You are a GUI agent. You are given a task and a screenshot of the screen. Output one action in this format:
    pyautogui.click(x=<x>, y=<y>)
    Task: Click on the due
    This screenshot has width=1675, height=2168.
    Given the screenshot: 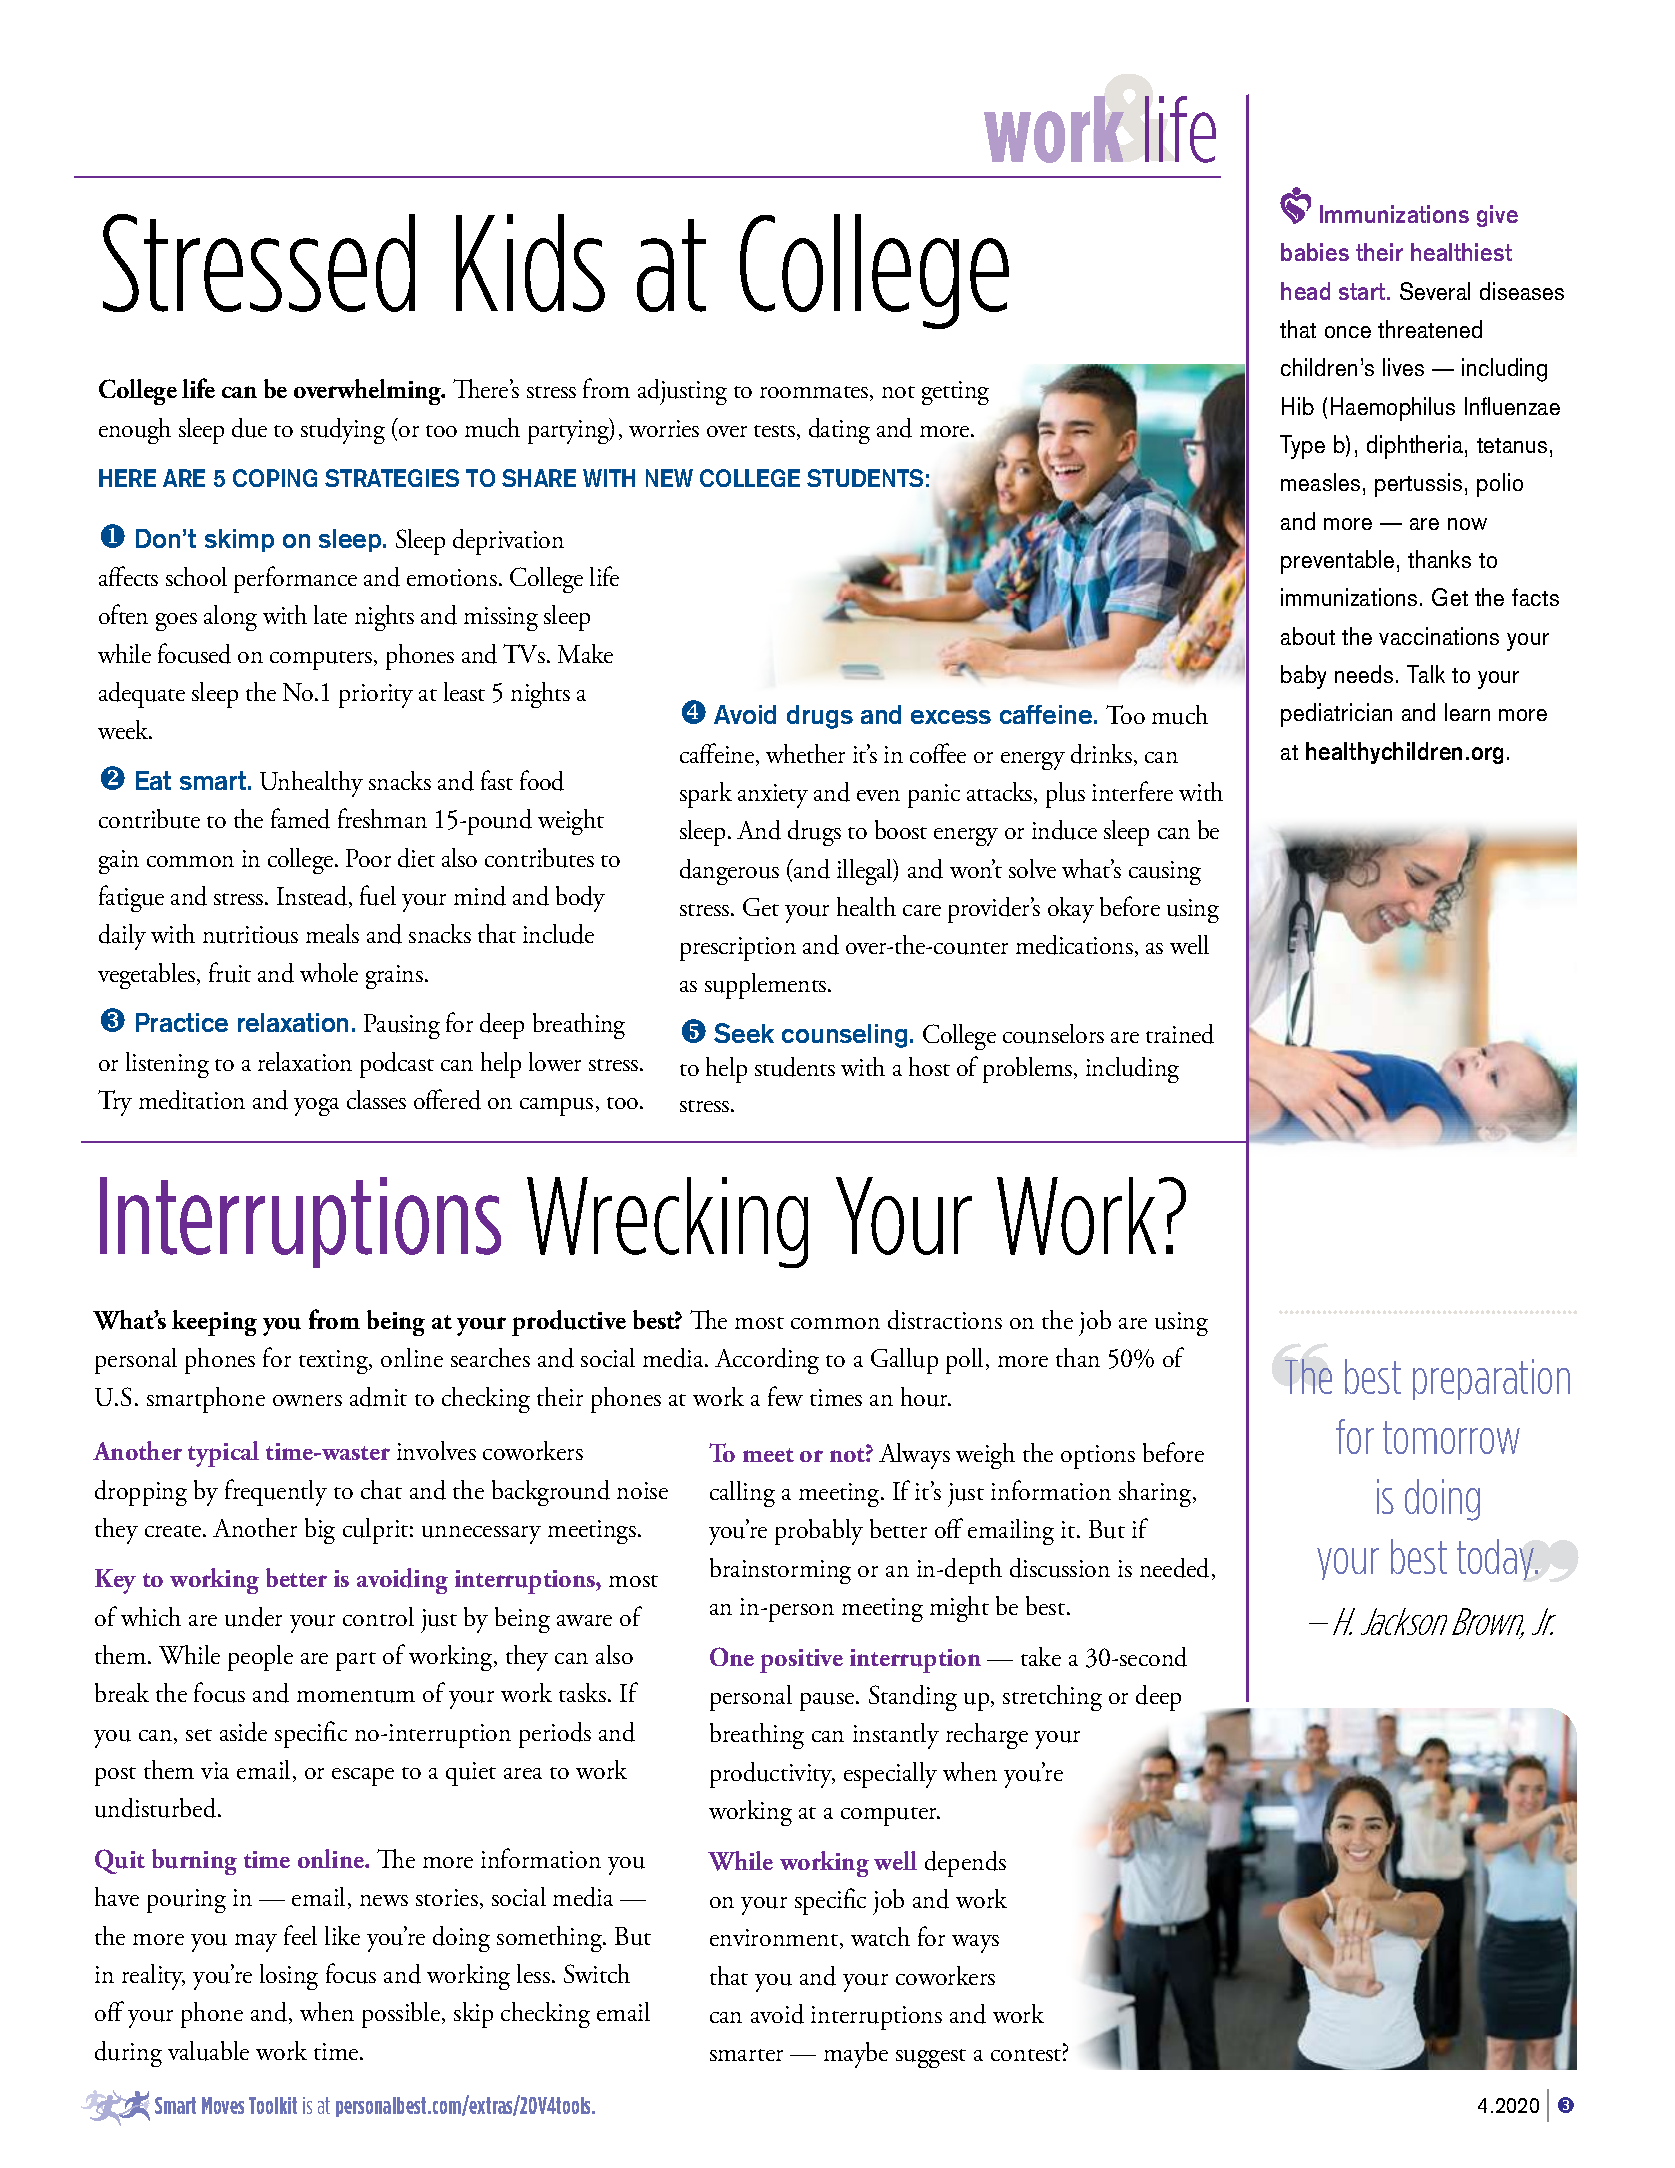 What is the action you would take?
    pyautogui.click(x=249, y=428)
